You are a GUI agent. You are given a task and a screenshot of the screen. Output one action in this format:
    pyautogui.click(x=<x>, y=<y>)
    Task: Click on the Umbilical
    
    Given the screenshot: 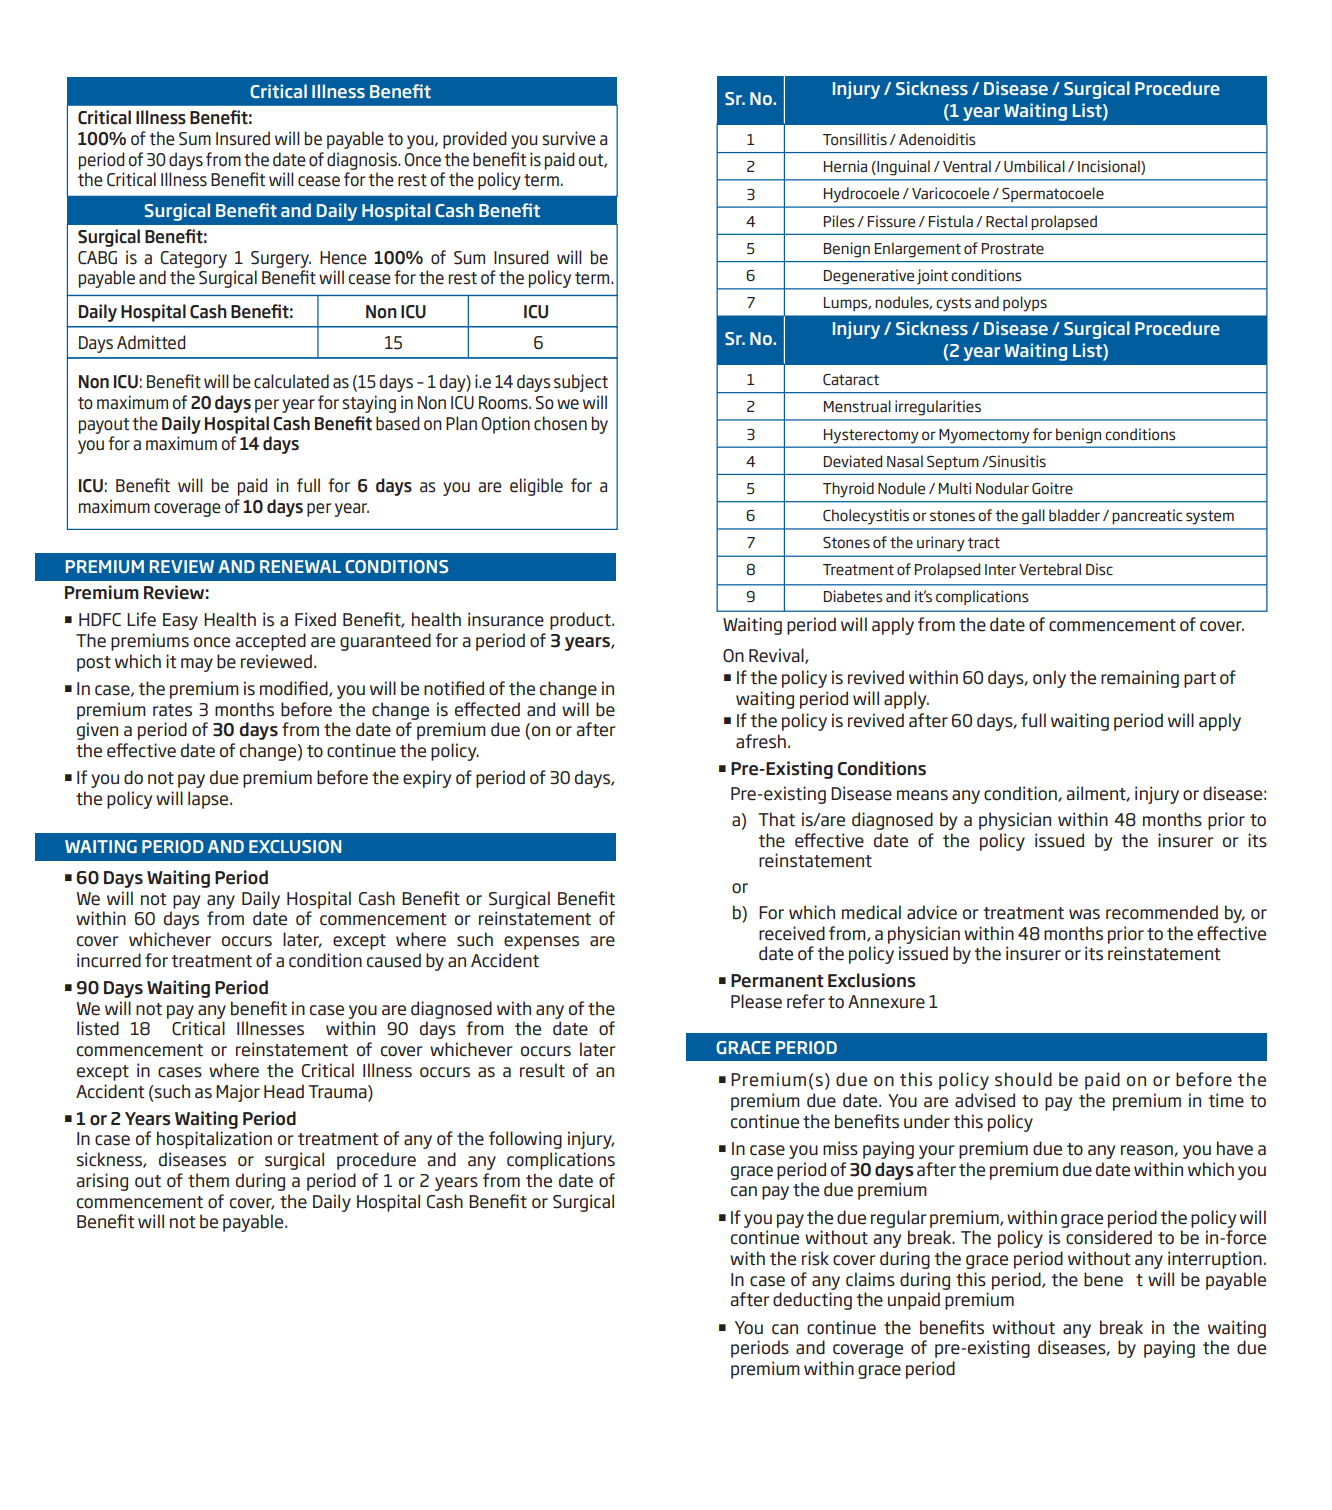 What is the action you would take?
    pyautogui.click(x=1034, y=166)
